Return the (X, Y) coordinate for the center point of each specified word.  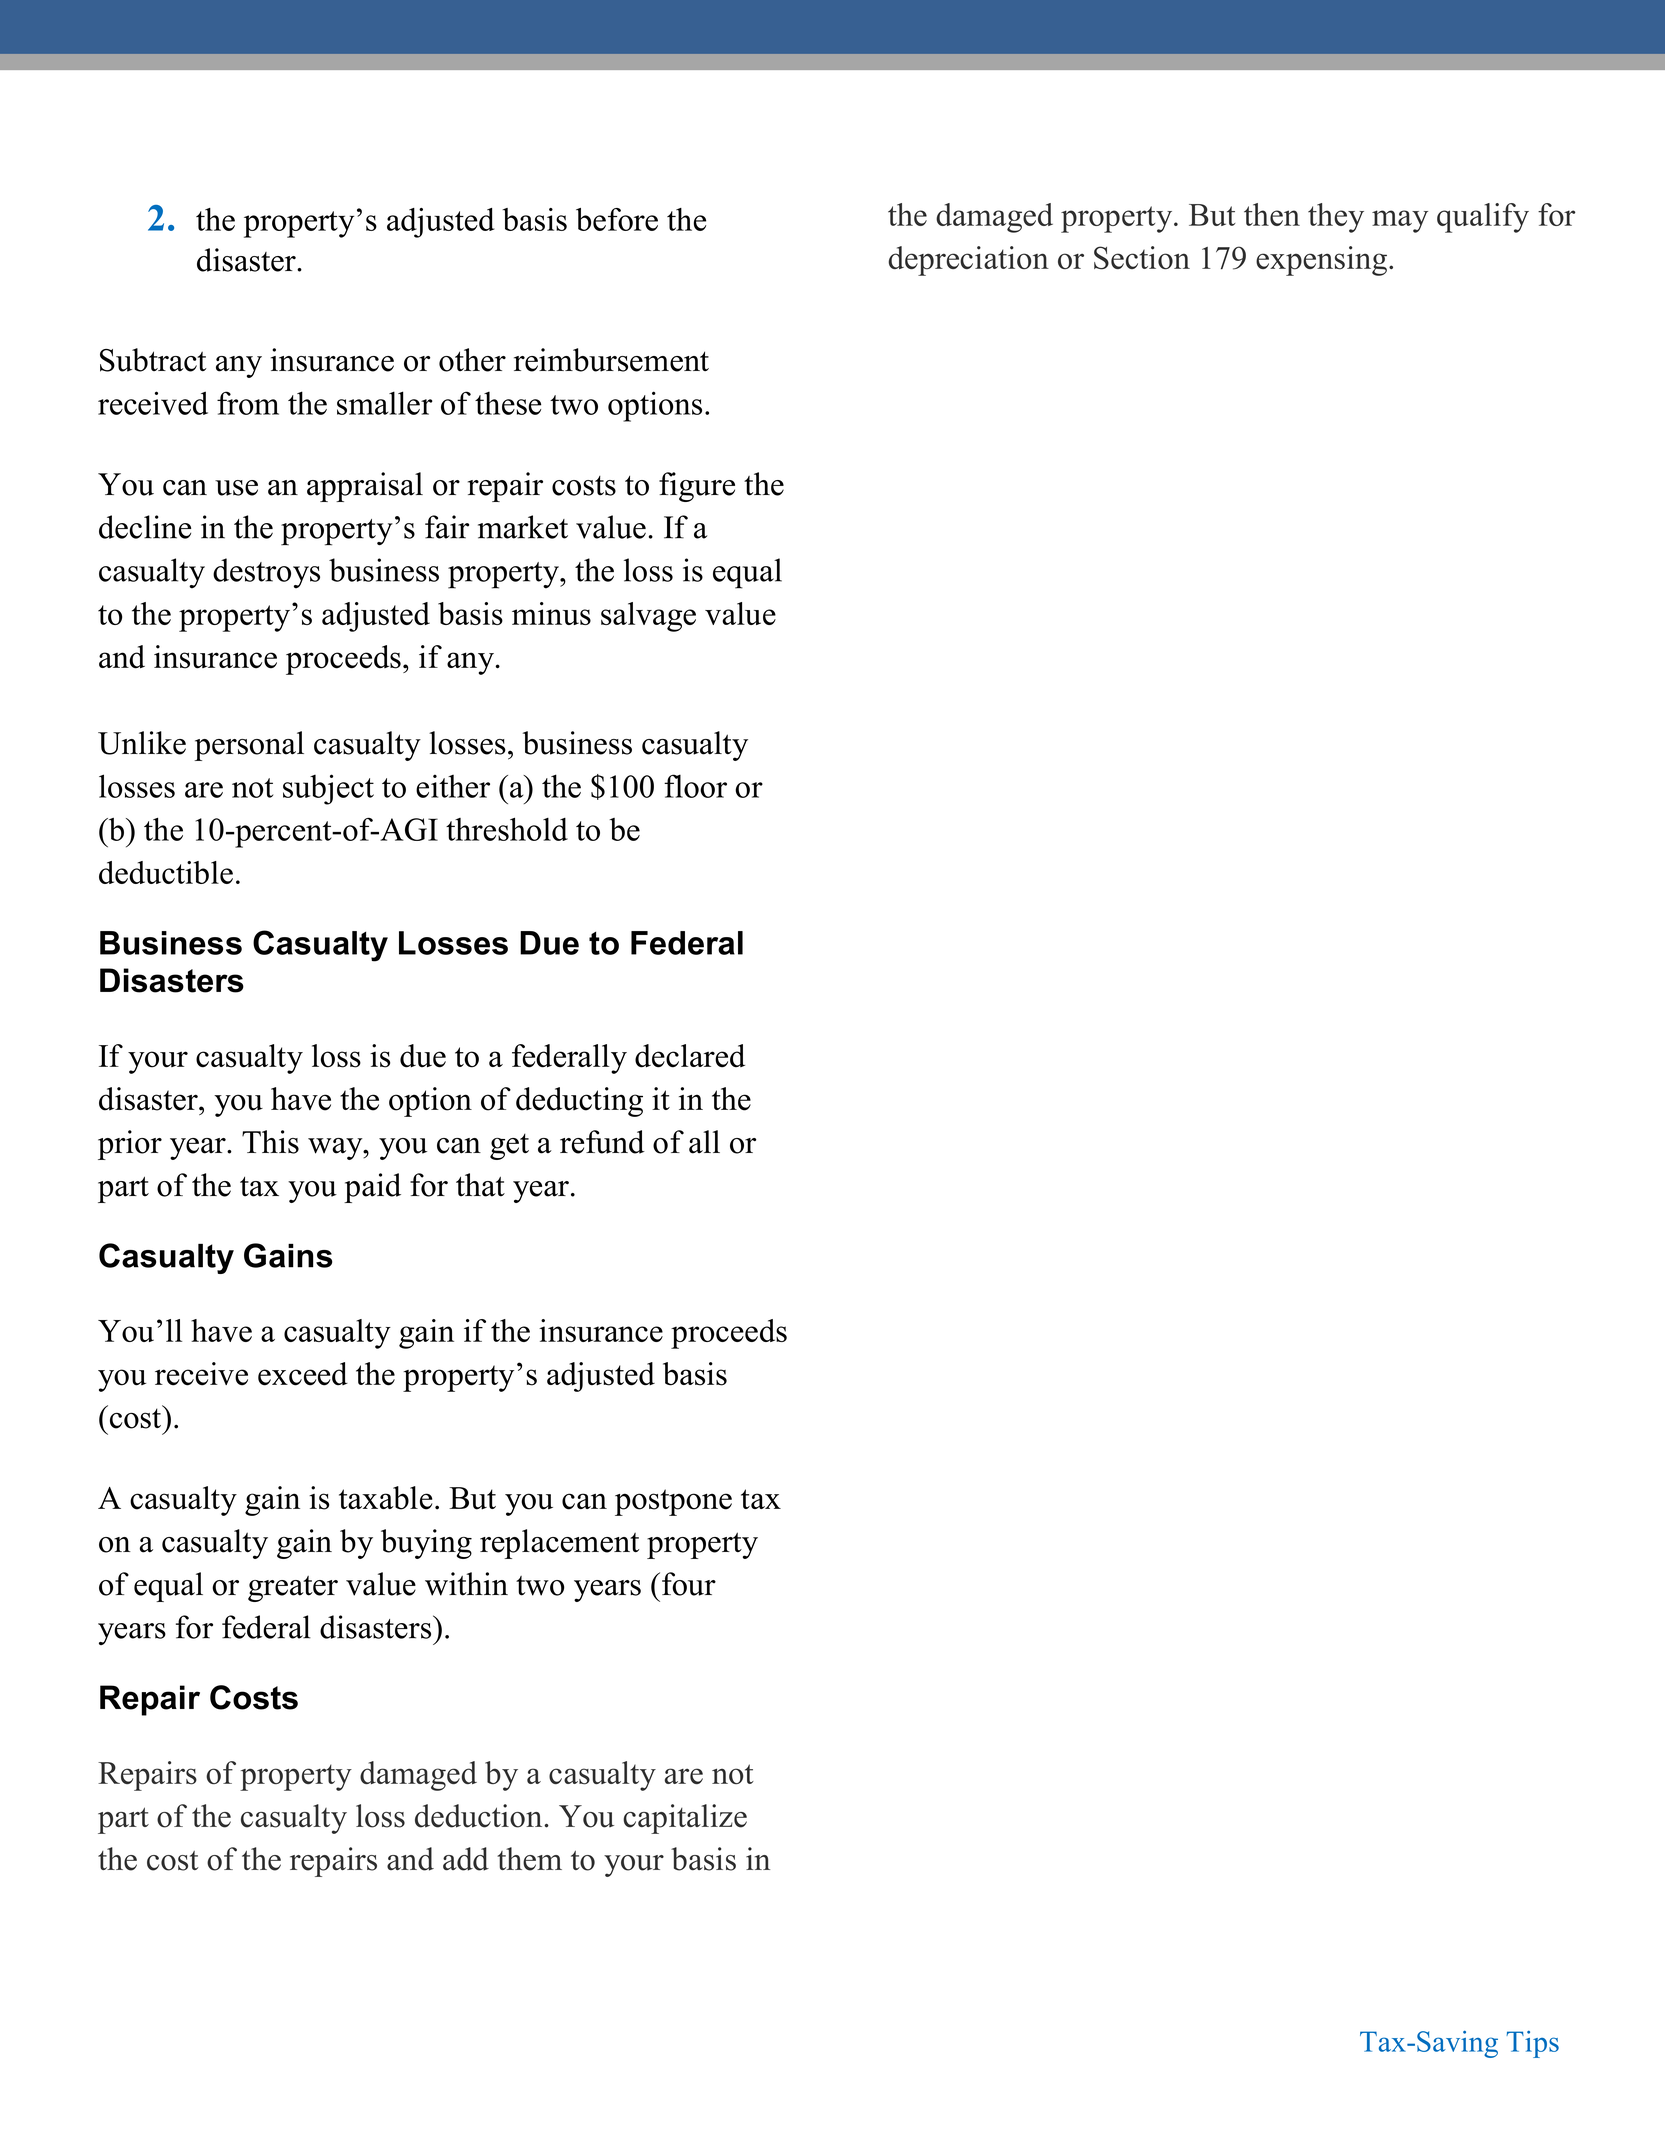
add (466, 1859)
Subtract (153, 360)
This (270, 1142)
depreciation (969, 261)
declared (690, 1056)
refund (602, 1142)
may (1400, 221)
